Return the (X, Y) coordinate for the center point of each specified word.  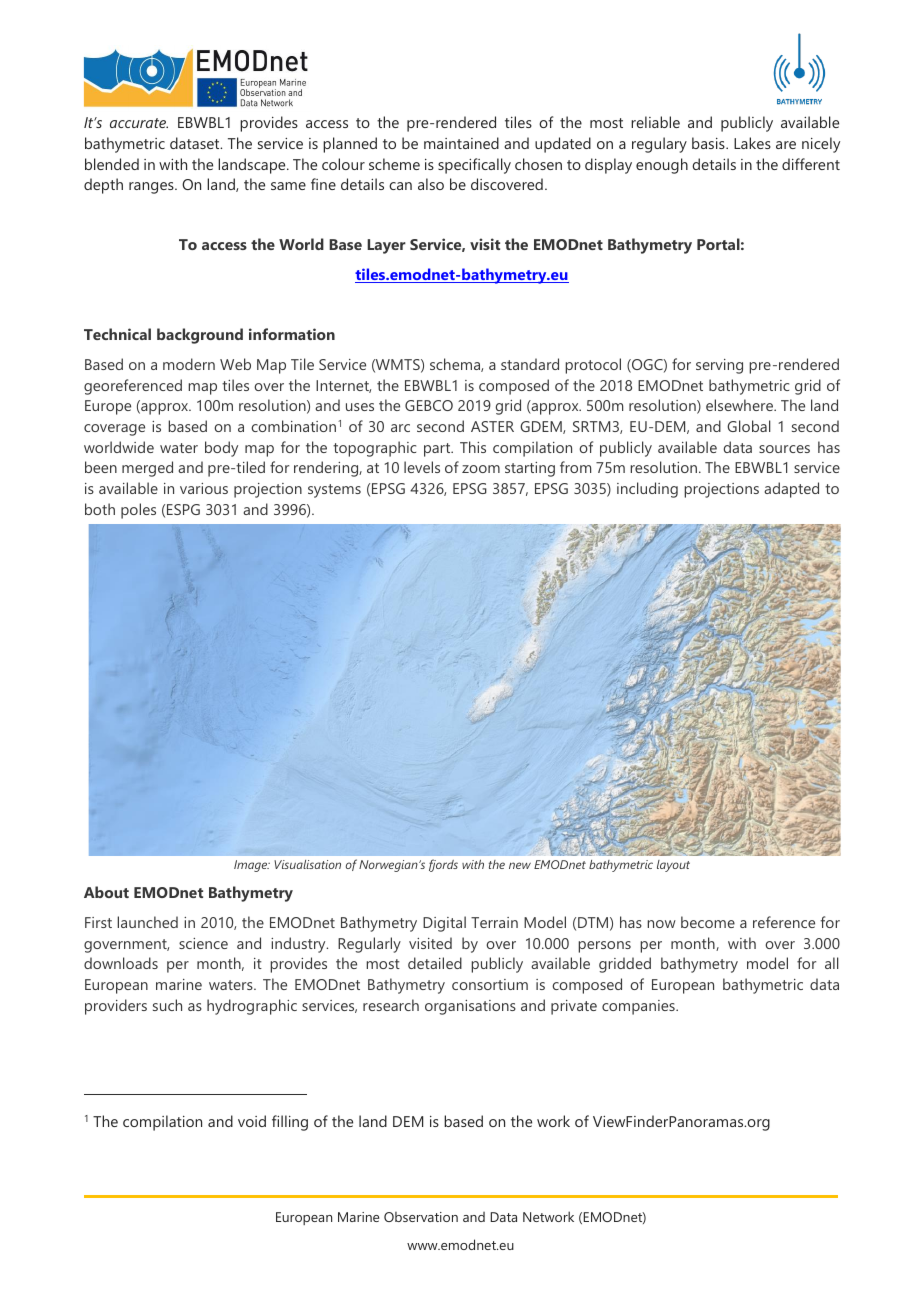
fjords (443, 865)
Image (252, 866)
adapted (791, 490)
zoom (481, 469)
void (252, 1121)
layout (673, 866)
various (204, 488)
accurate (139, 123)
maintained (461, 143)
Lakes (752, 143)
